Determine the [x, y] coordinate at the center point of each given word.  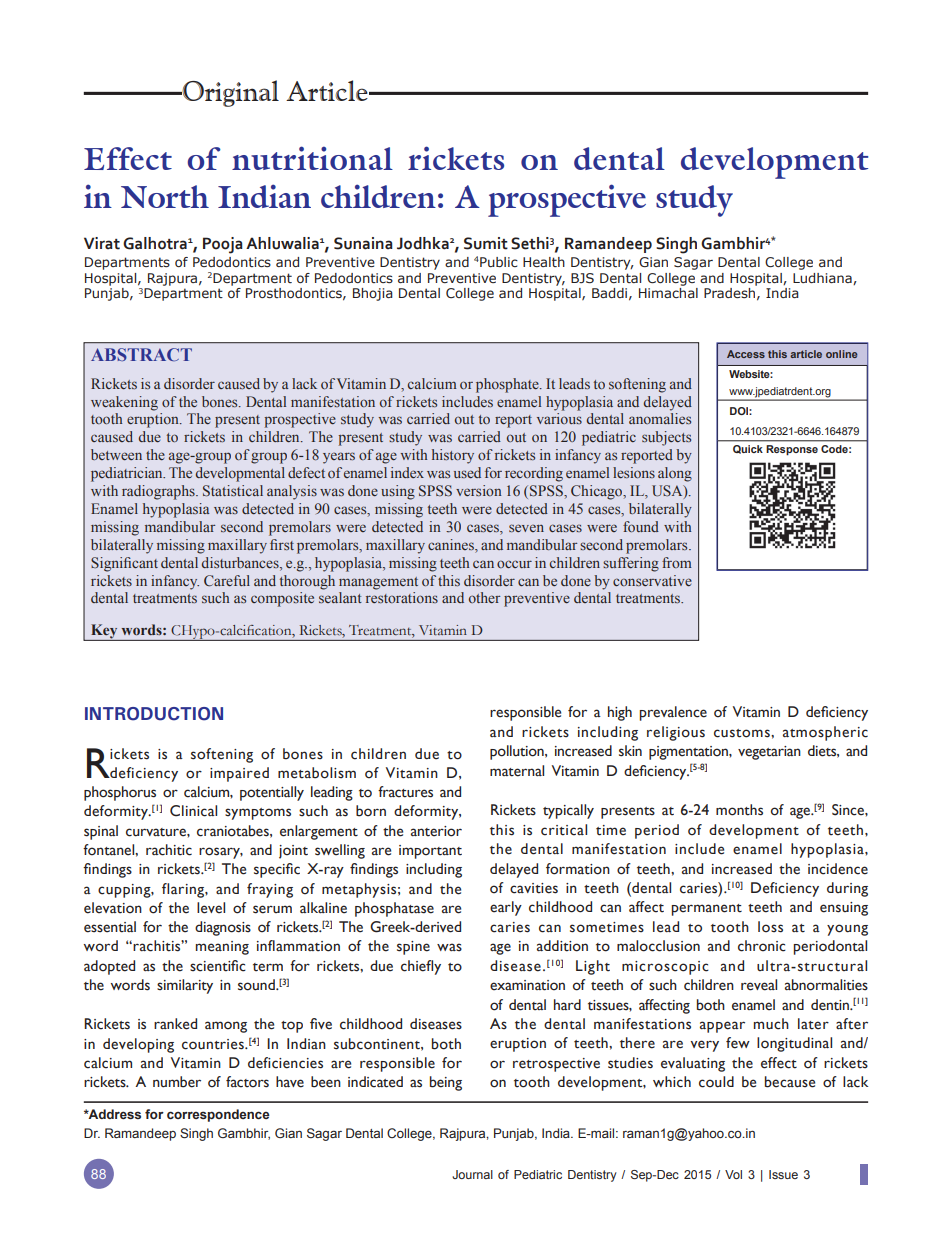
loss [770, 927]
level [211, 908]
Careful [227, 581]
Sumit [486, 243]
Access [746, 354]
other [484, 597]
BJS [582, 278]
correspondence [218, 1115]
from [677, 562]
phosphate [508, 385]
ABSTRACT [141, 354]
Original [229, 93]
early [506, 908]
